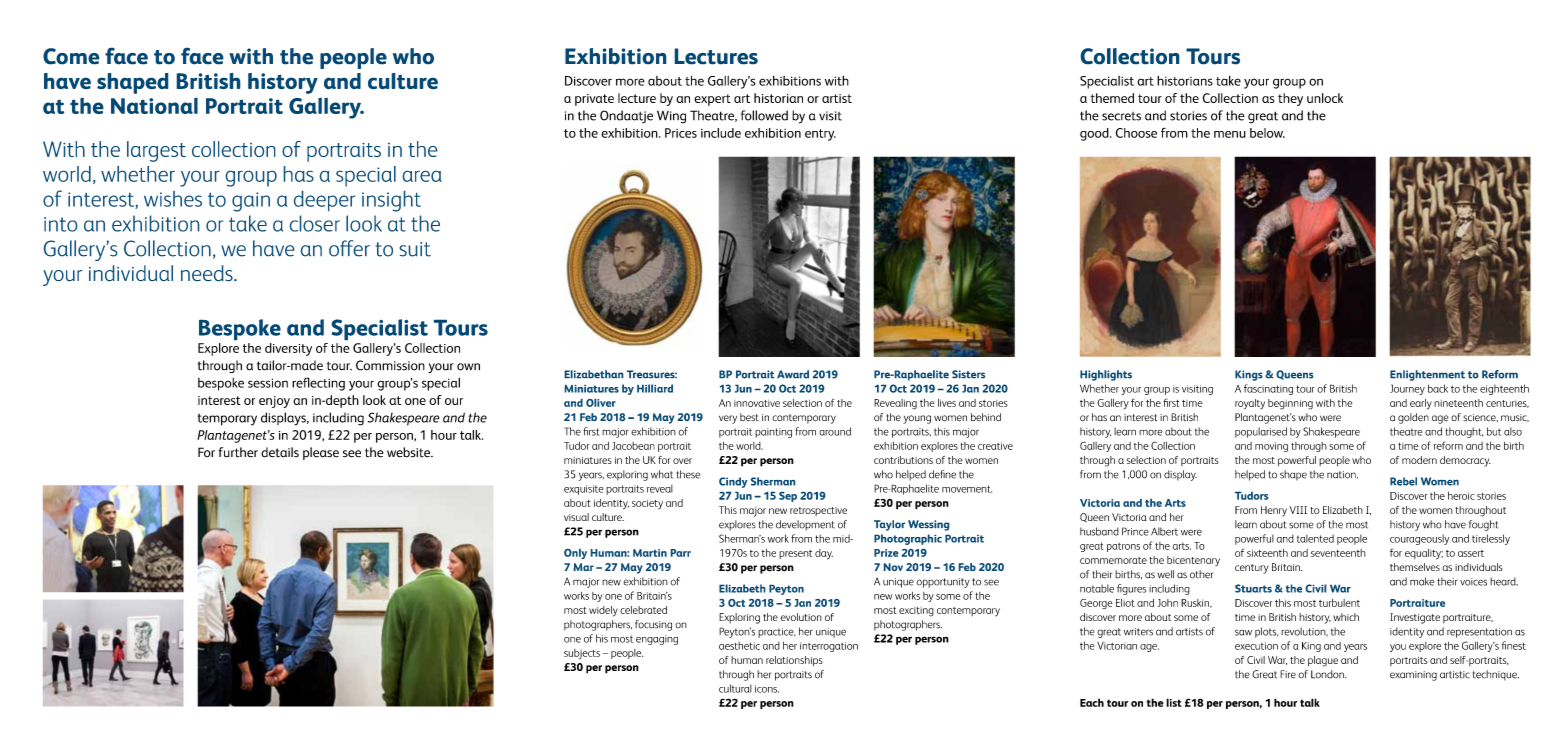  I want to click on expert, so click(712, 100).
